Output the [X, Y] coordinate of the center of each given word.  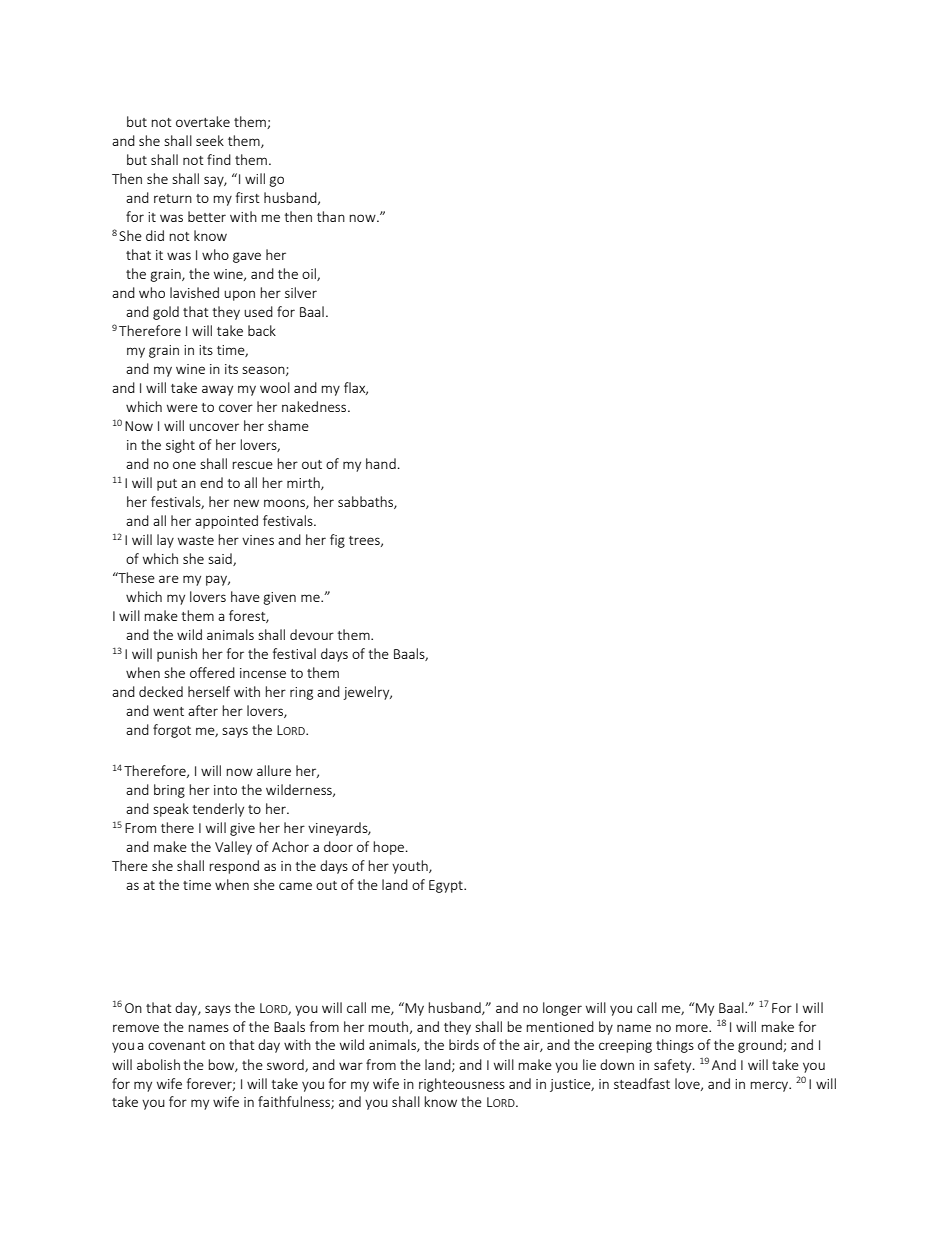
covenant [177, 1045]
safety [674, 1066]
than [331, 216]
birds [464, 1044]
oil [310, 274]
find [219, 159]
